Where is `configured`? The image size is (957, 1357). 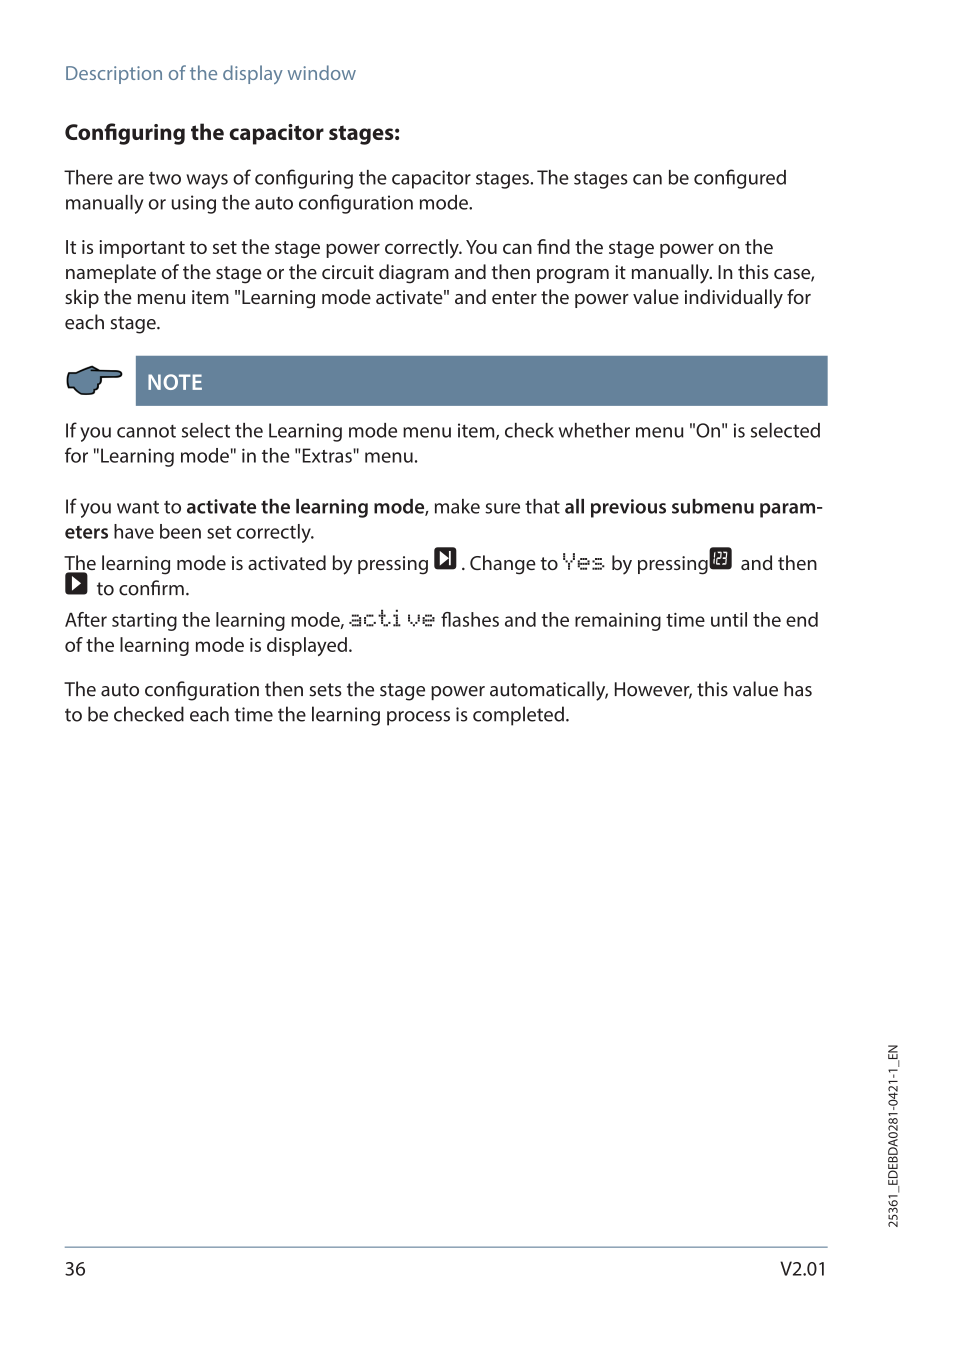 configured is located at coordinates (740, 179).
